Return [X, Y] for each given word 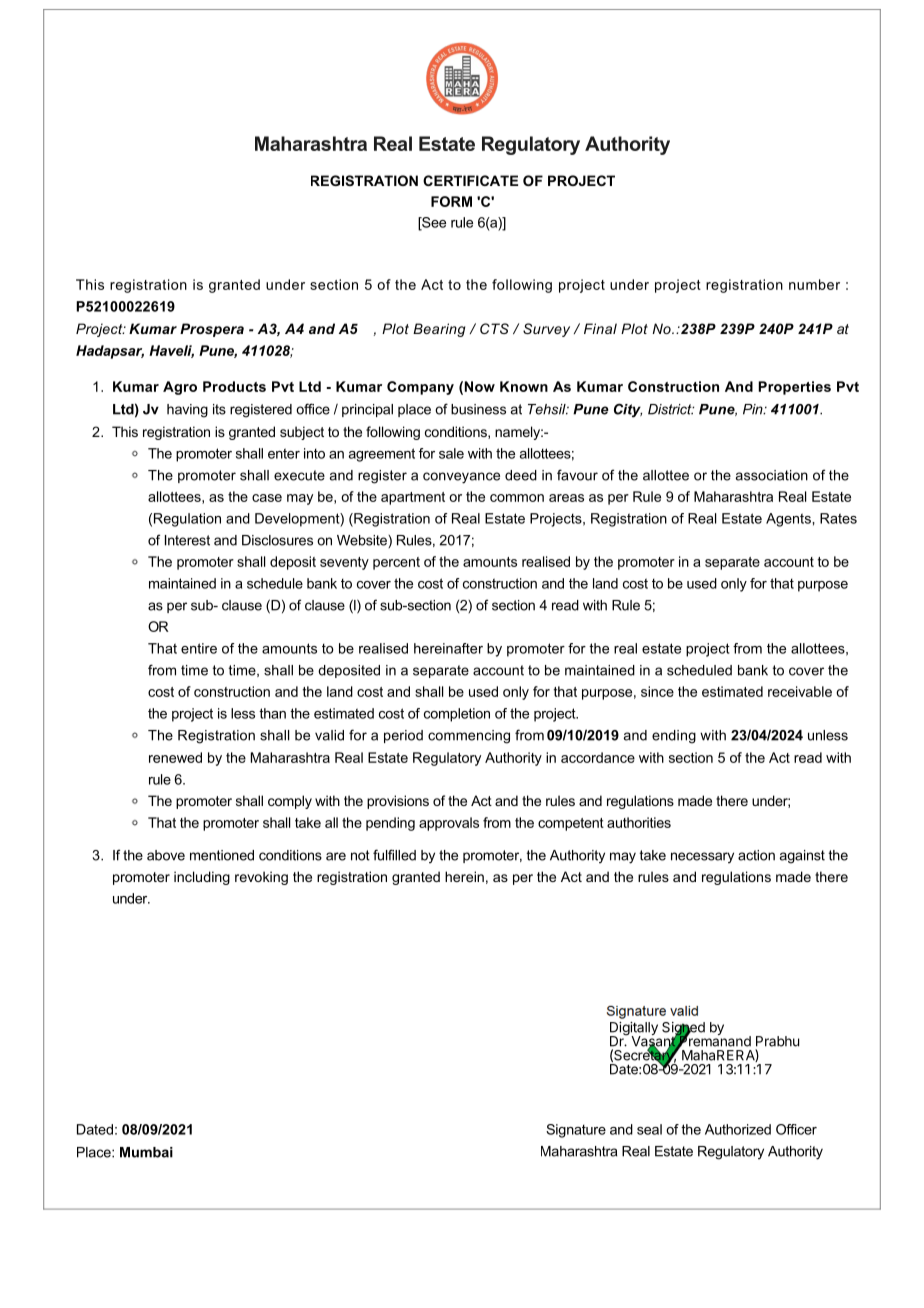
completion [457, 715]
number [814, 284]
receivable [800, 691]
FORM [451, 201]
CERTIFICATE [470, 180]
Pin [754, 409]
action [756, 855]
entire [199, 648]
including [202, 878]
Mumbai [146, 1152]
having [187, 411]
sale [451, 453]
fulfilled [394, 855]
